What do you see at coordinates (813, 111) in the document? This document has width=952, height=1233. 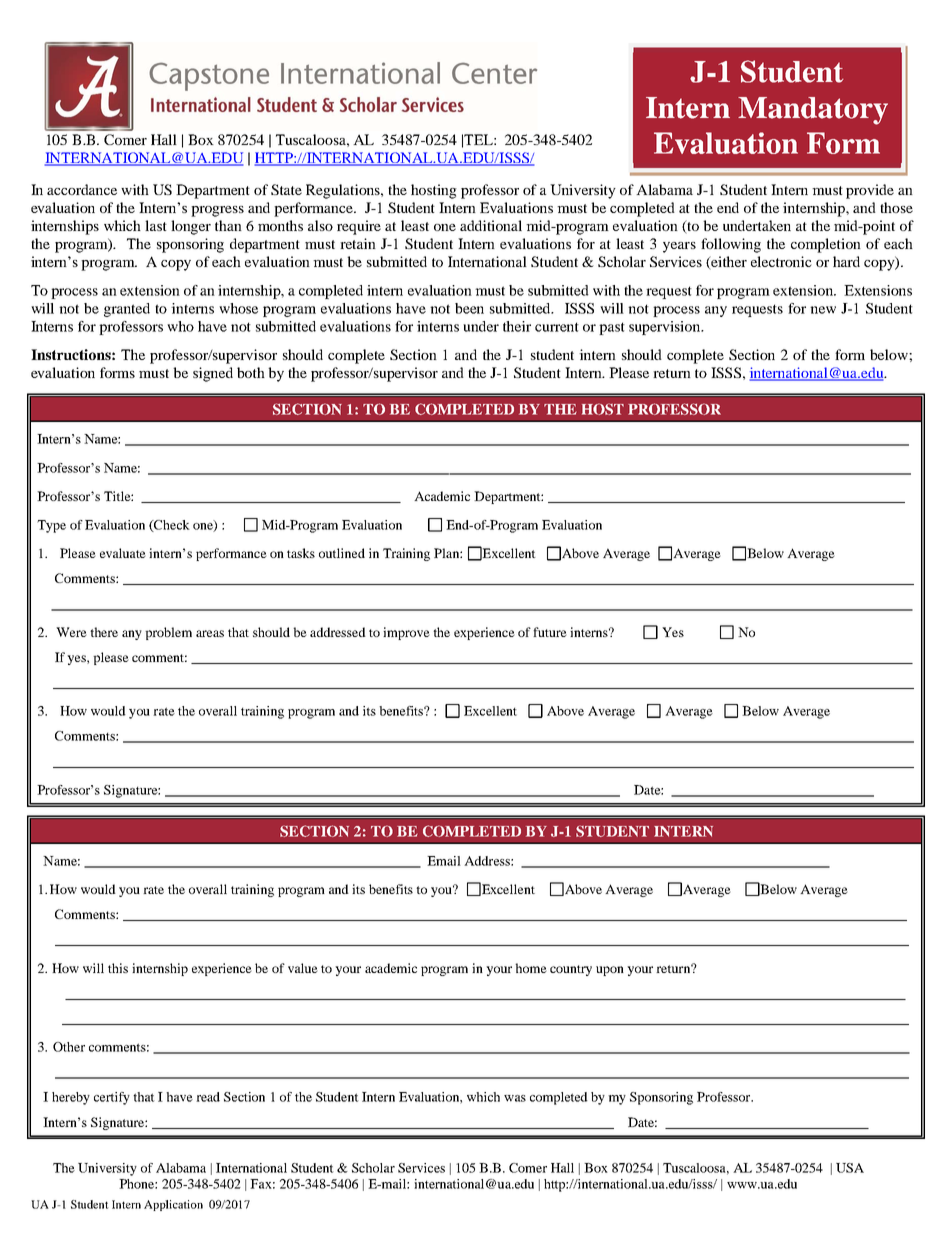 I see `Mandatory` at bounding box center [813, 111].
